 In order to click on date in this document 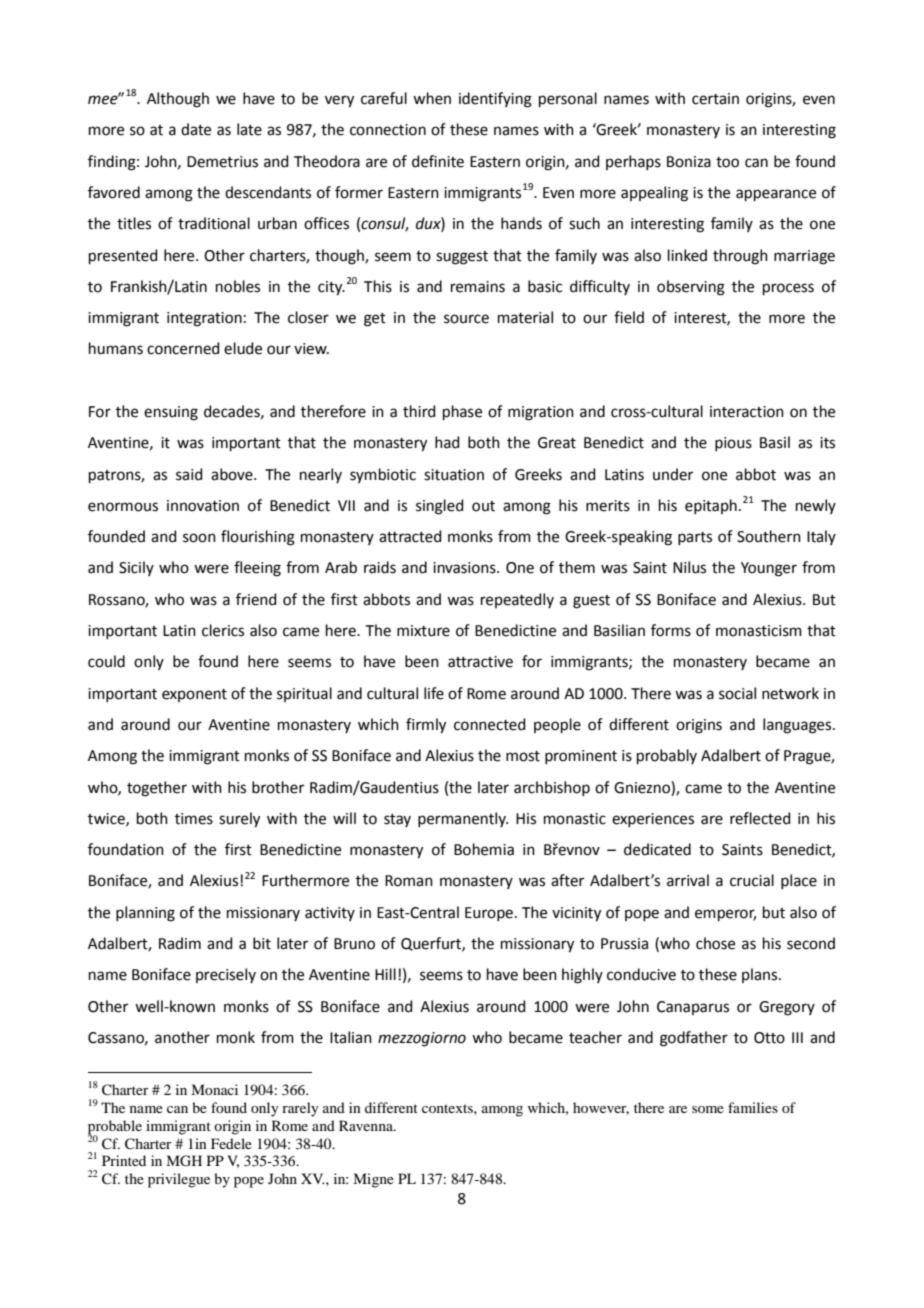, I will do `click(196, 129)`.
